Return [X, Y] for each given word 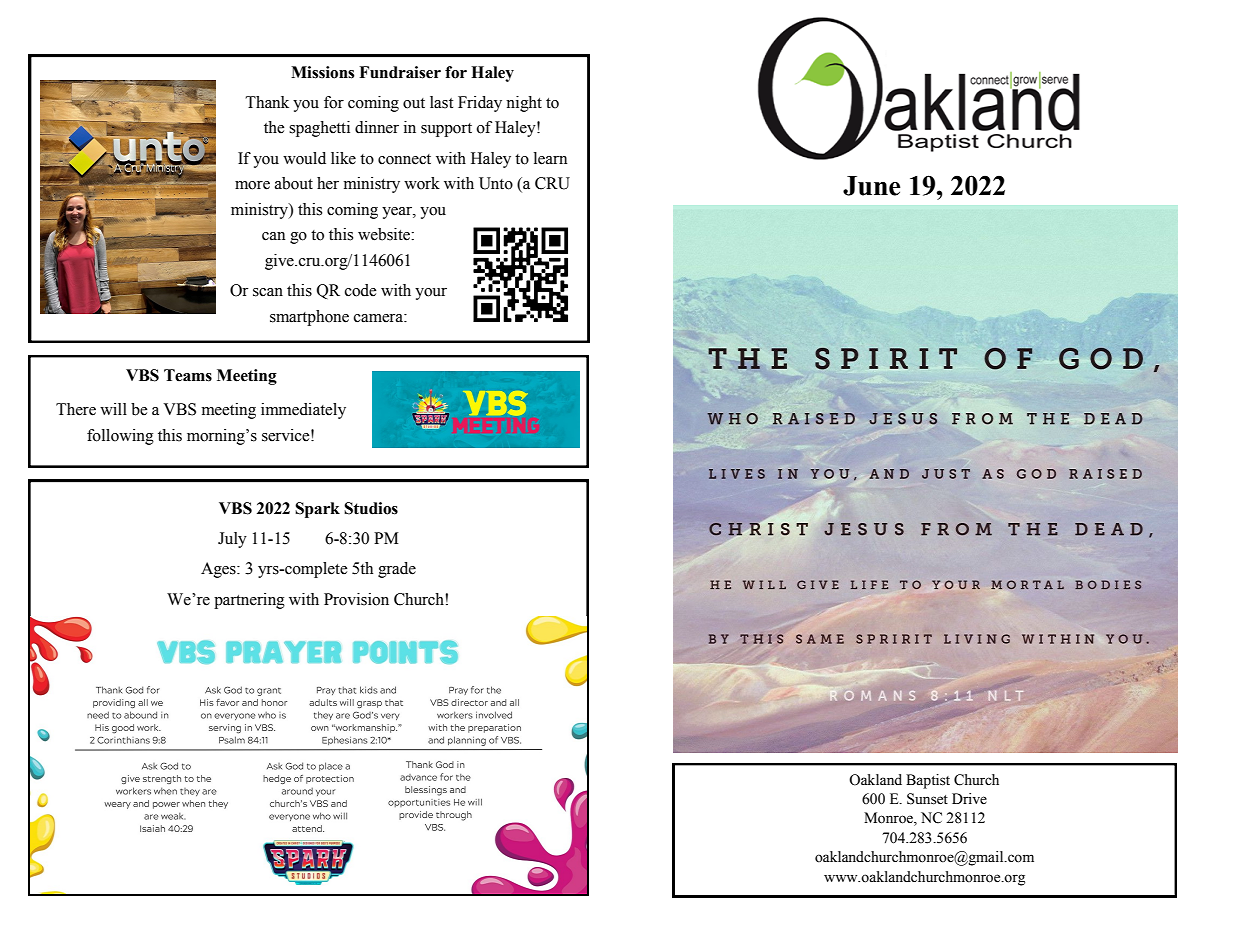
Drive [969, 799]
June [871, 186]
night [524, 104]
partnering [249, 601]
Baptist [928, 781]
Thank [267, 102]
